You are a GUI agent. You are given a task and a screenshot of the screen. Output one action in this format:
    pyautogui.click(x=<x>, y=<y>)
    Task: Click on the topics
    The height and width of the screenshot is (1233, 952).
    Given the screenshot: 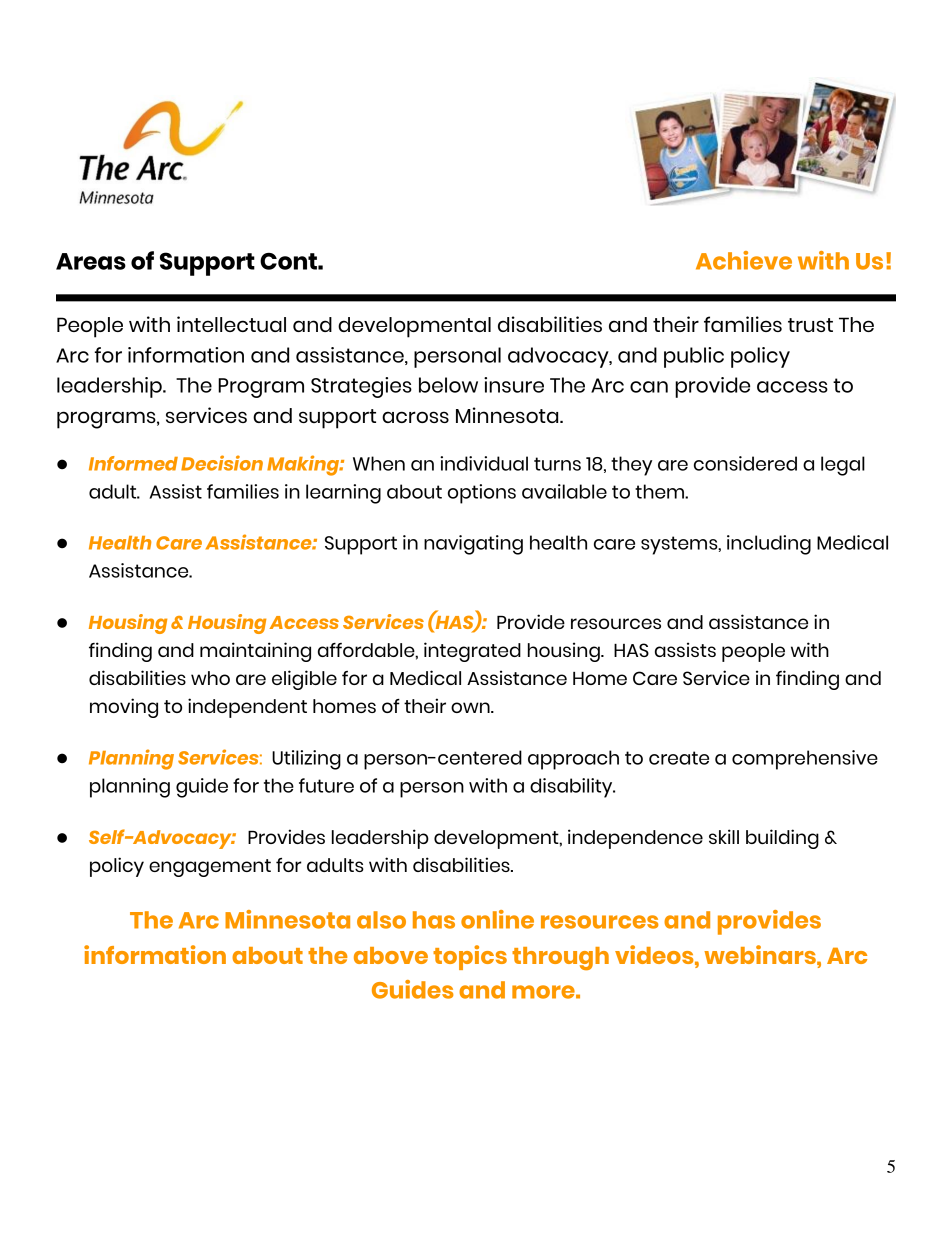 What is the action you would take?
    pyautogui.click(x=470, y=957)
